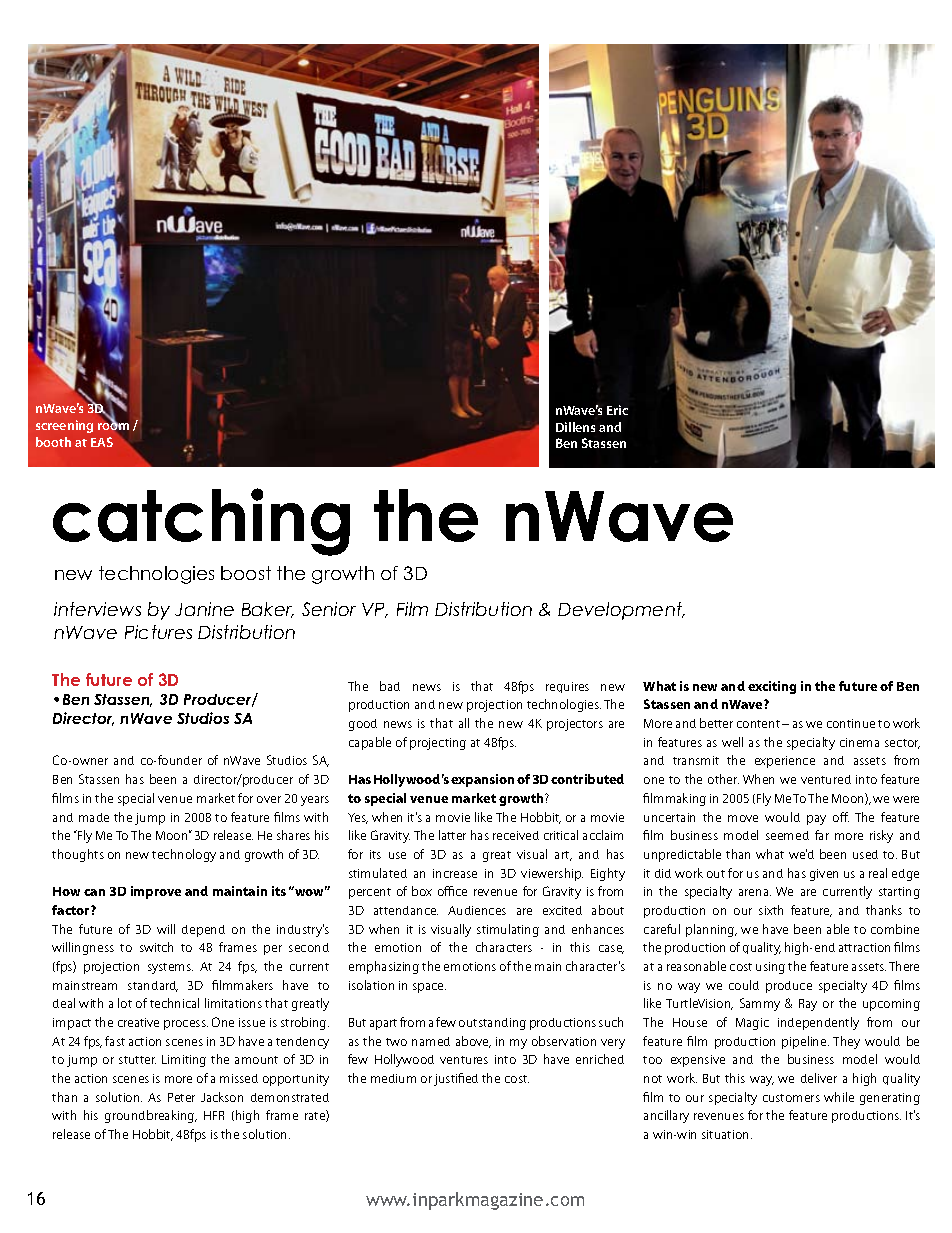  Describe the element at coordinates (113, 425) in the screenshot. I see `room` at that location.
